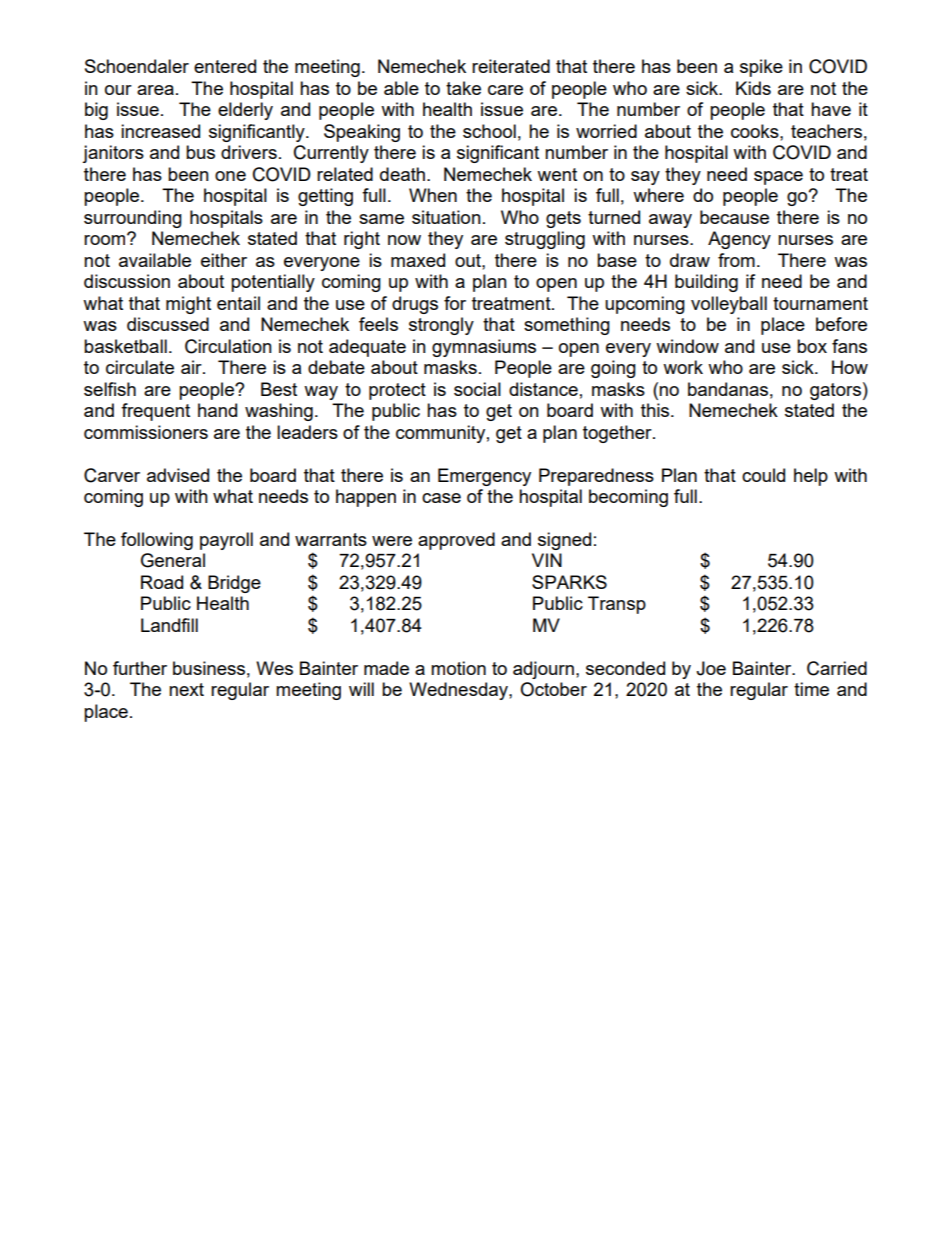 This screenshot has width=952, height=1233. I want to click on could, so click(763, 475).
